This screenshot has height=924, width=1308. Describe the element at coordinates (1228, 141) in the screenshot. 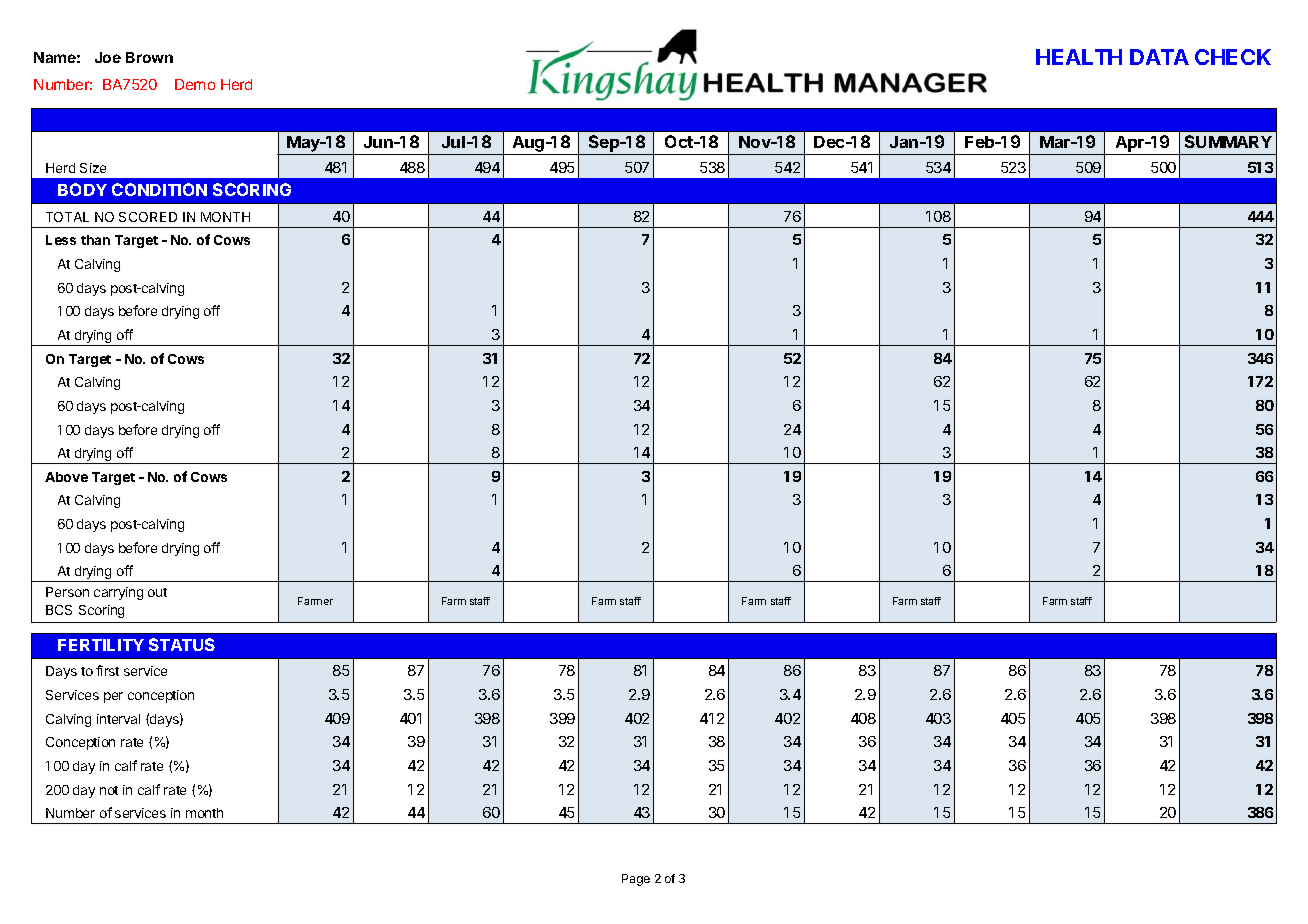

I see `SUMMARY` at that location.
